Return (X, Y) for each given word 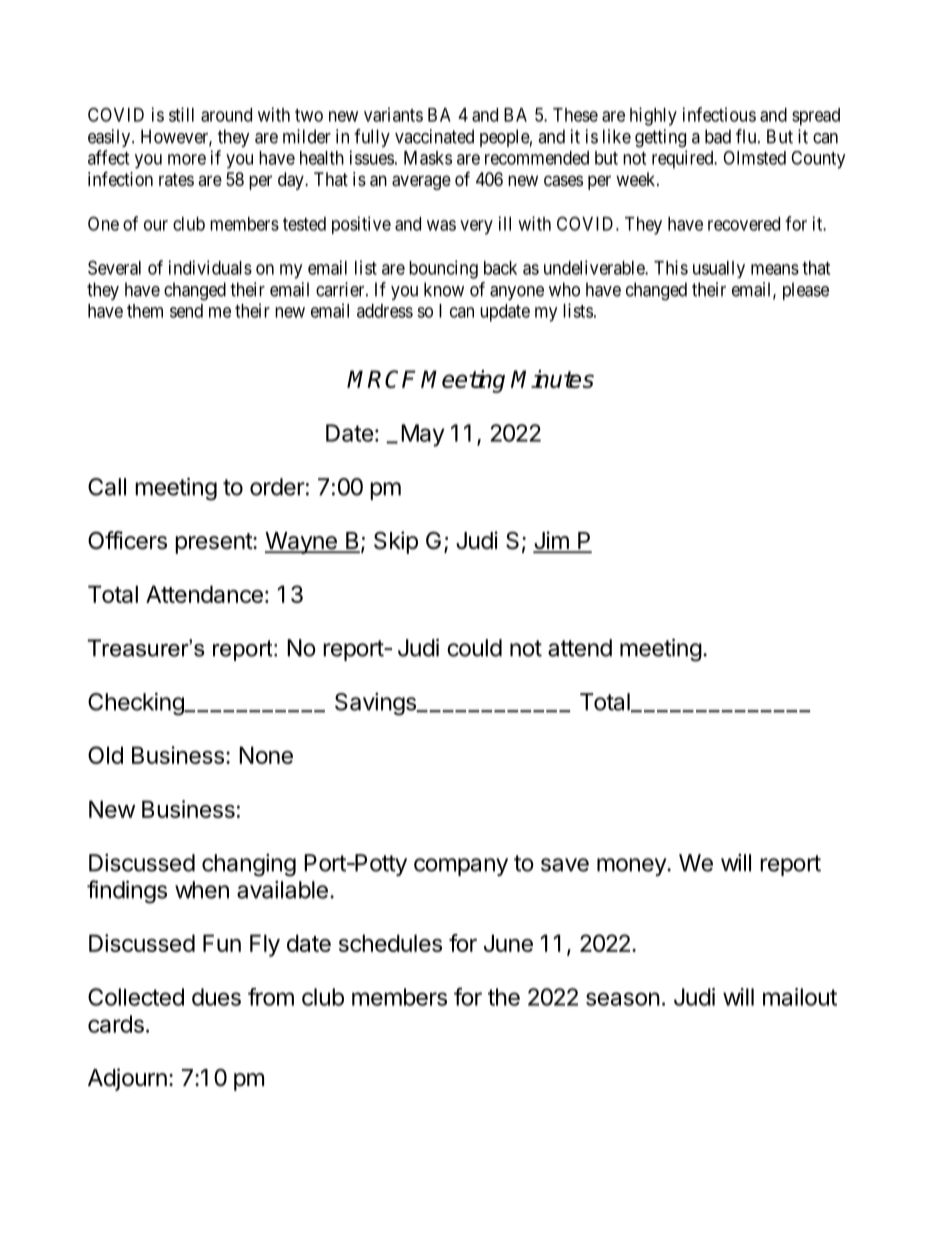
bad (718, 136)
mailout (800, 997)
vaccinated (434, 136)
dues (216, 997)
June (508, 943)
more (187, 159)
